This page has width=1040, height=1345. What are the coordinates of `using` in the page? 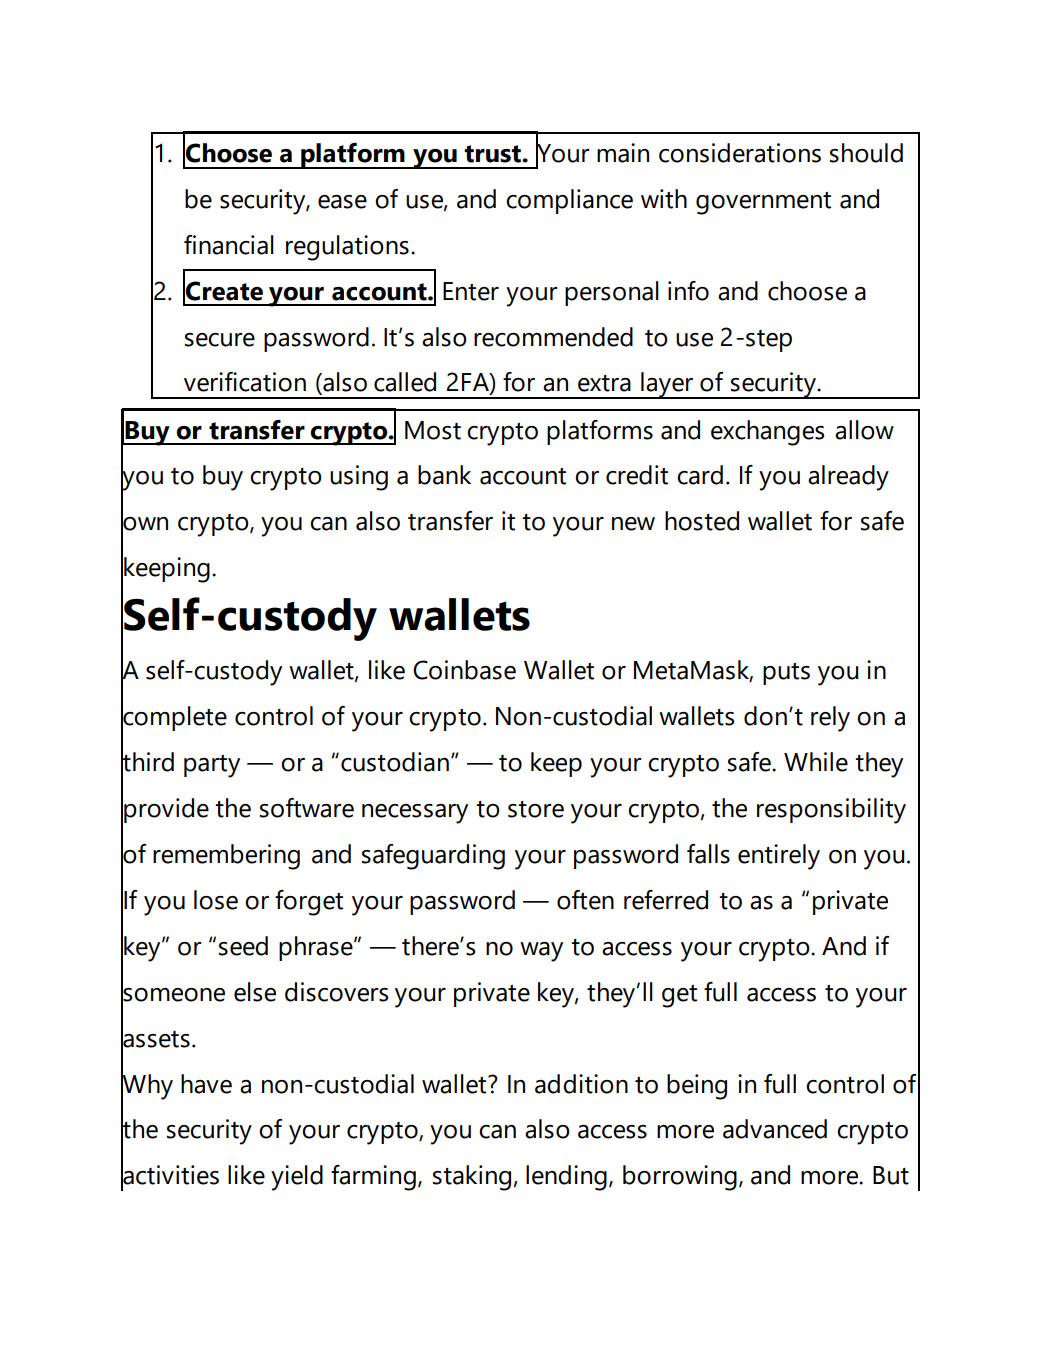 It's located at (359, 478).
